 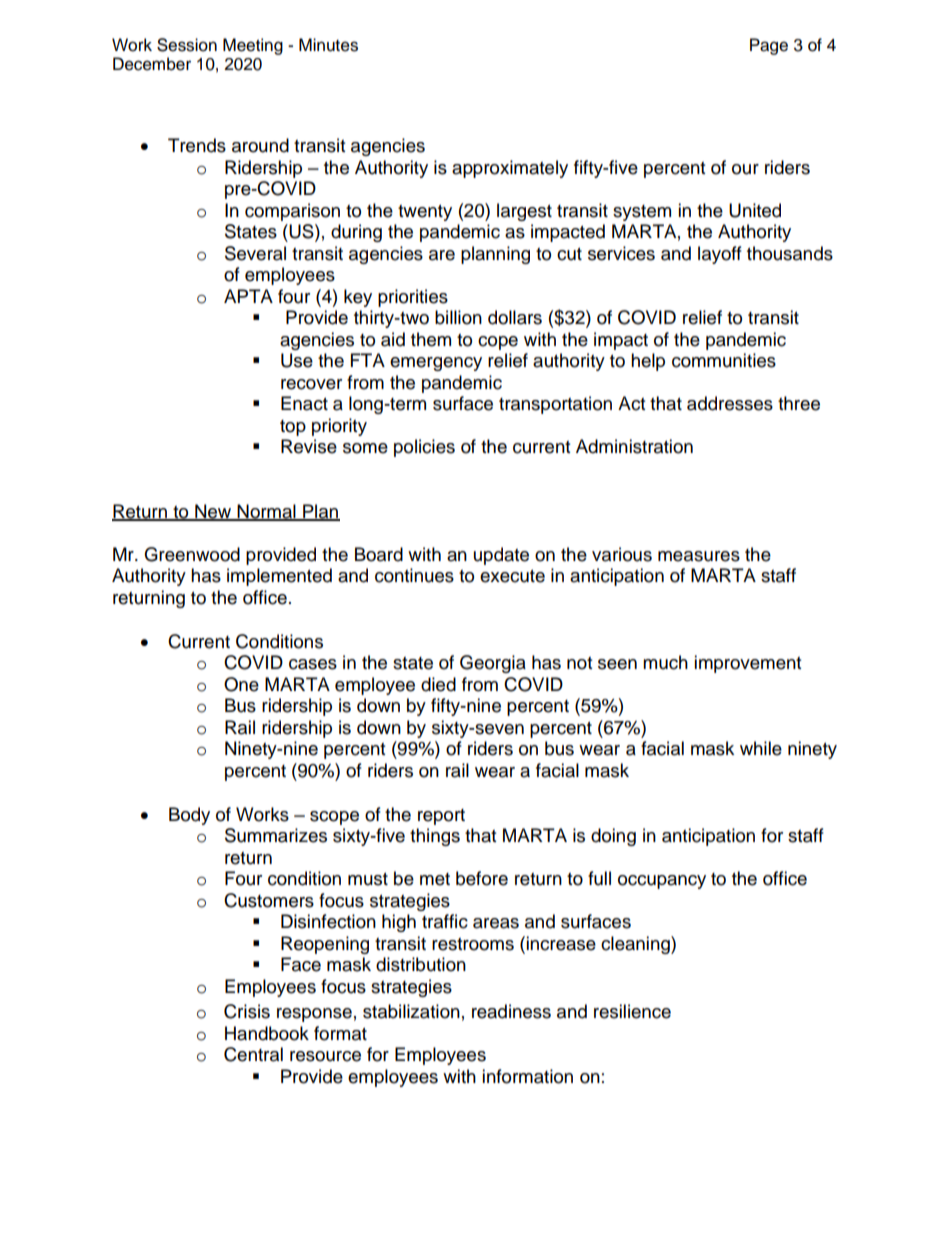 What do you see at coordinates (192, 554) in the image?
I see `Greenwood` at bounding box center [192, 554].
